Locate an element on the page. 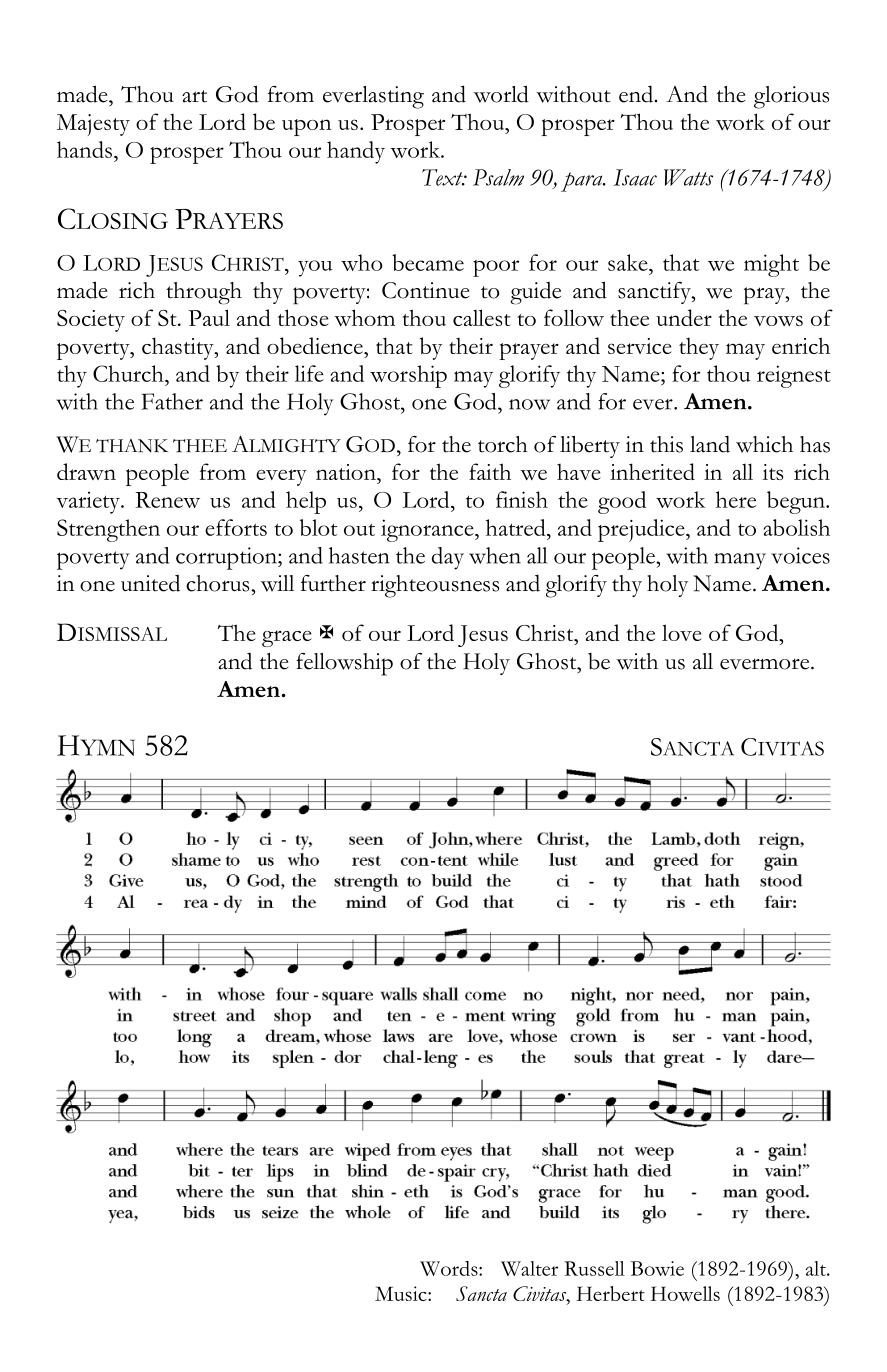 The image size is (887, 1372). Bowie is located at coordinates (657, 1268).
